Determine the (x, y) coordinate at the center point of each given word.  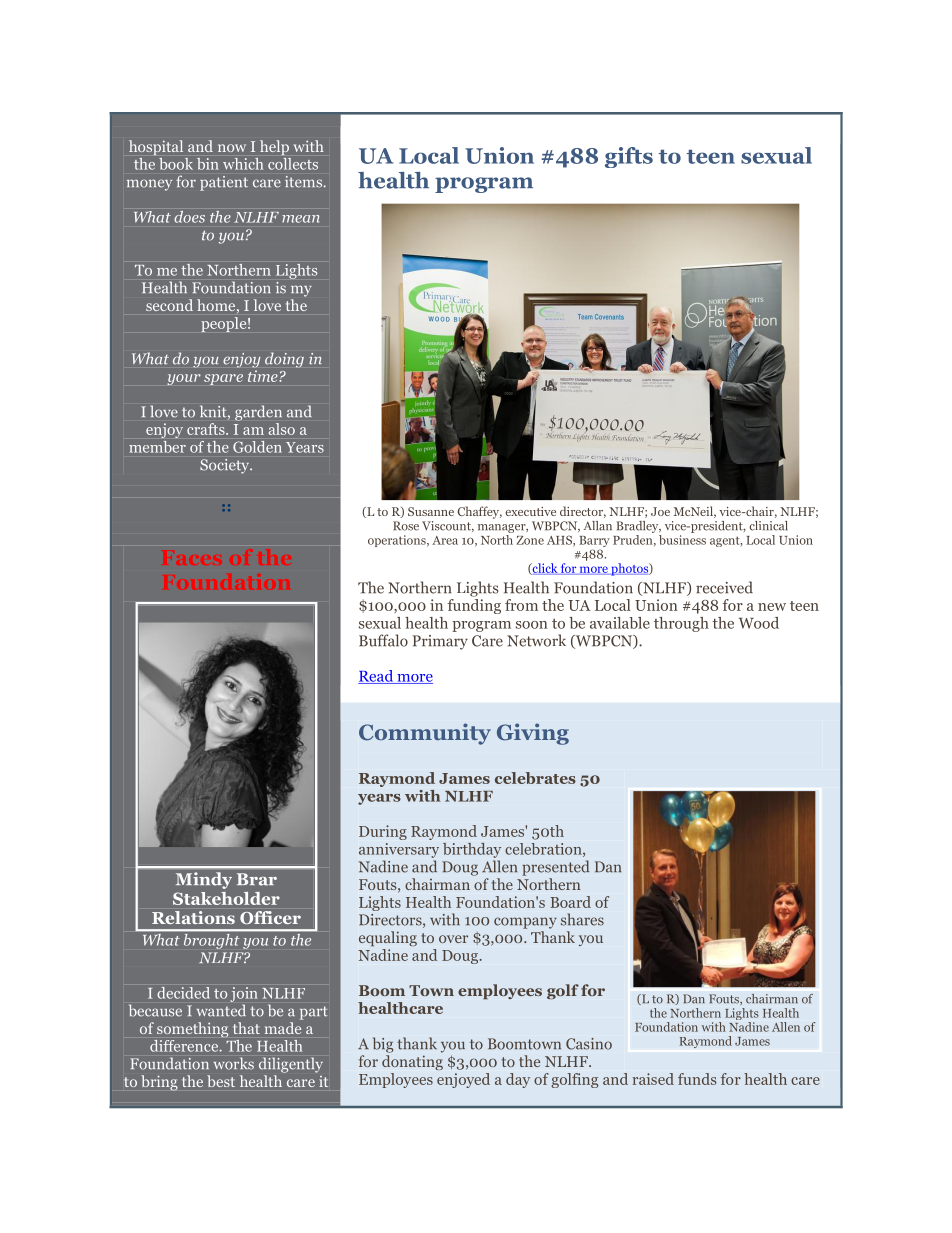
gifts (629, 157)
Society (226, 466)
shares (582, 919)
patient (224, 183)
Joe (660, 511)
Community (425, 734)
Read (377, 677)
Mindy (204, 880)
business (682, 540)
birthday (472, 850)
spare (223, 379)
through (681, 624)
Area (445, 540)
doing (284, 360)
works (233, 1063)
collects (293, 164)
